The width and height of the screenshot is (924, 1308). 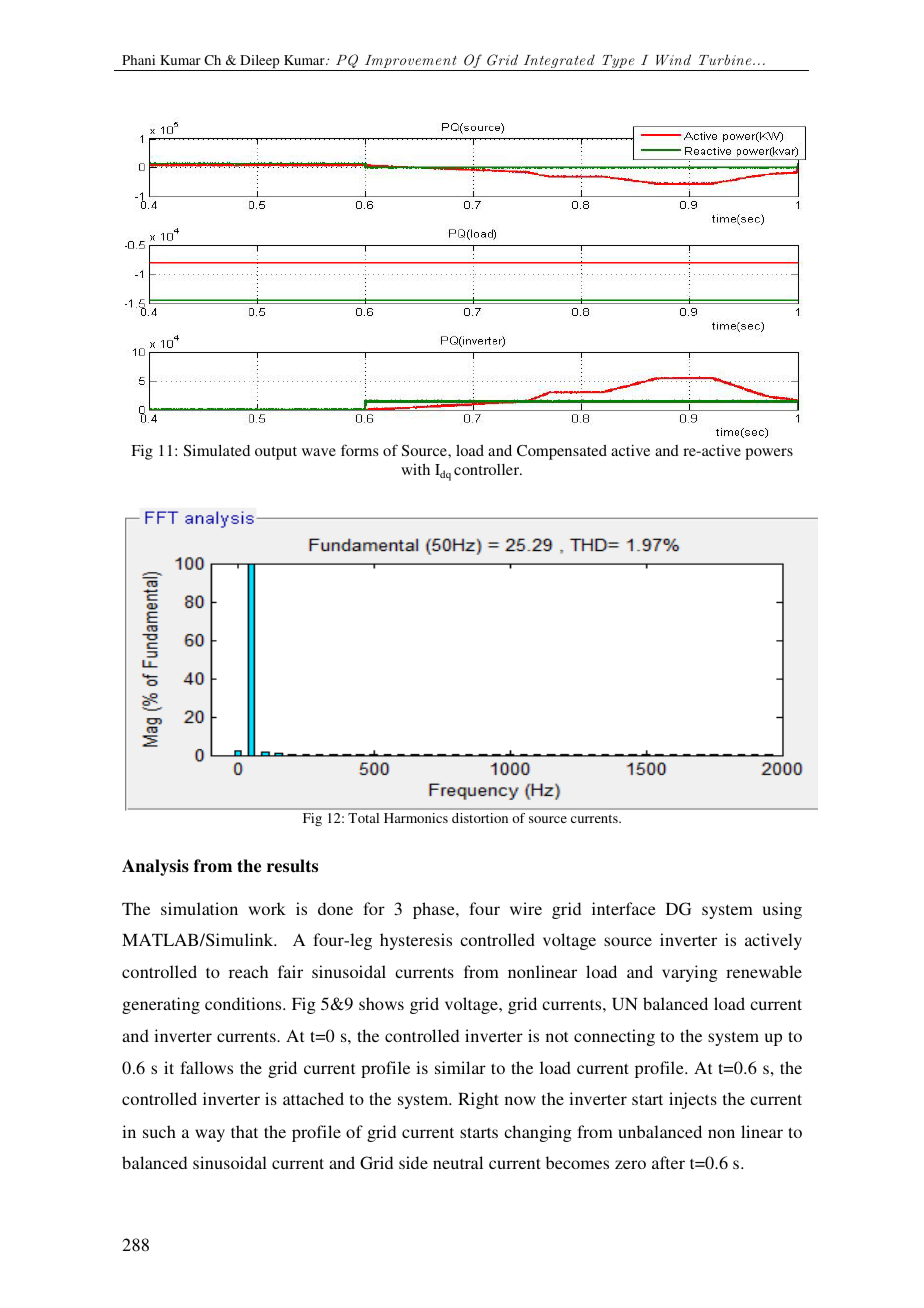 What do you see at coordinates (769, 454) in the screenshot?
I see `powers` at bounding box center [769, 454].
